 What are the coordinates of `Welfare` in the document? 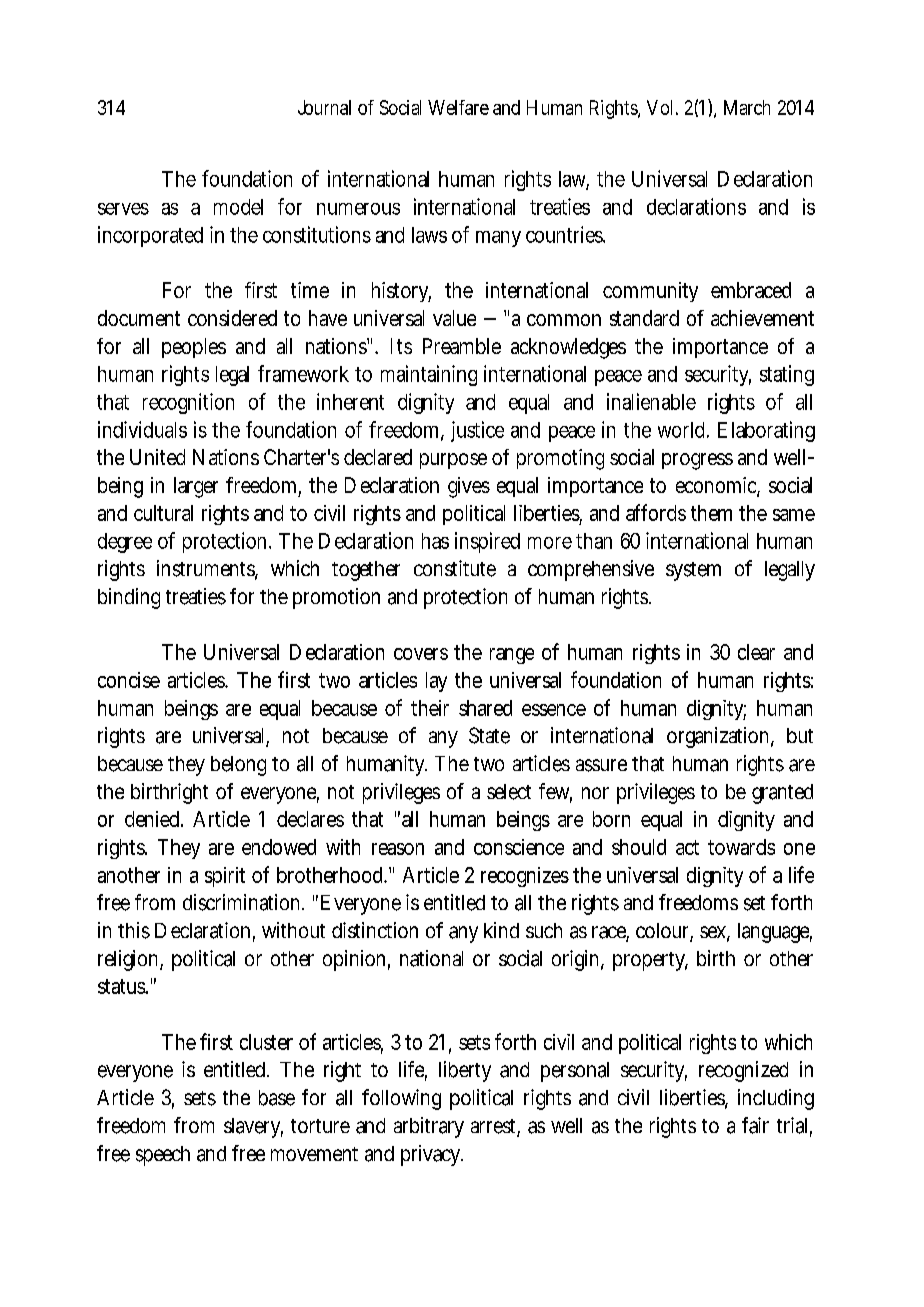 It's located at (458, 107).
